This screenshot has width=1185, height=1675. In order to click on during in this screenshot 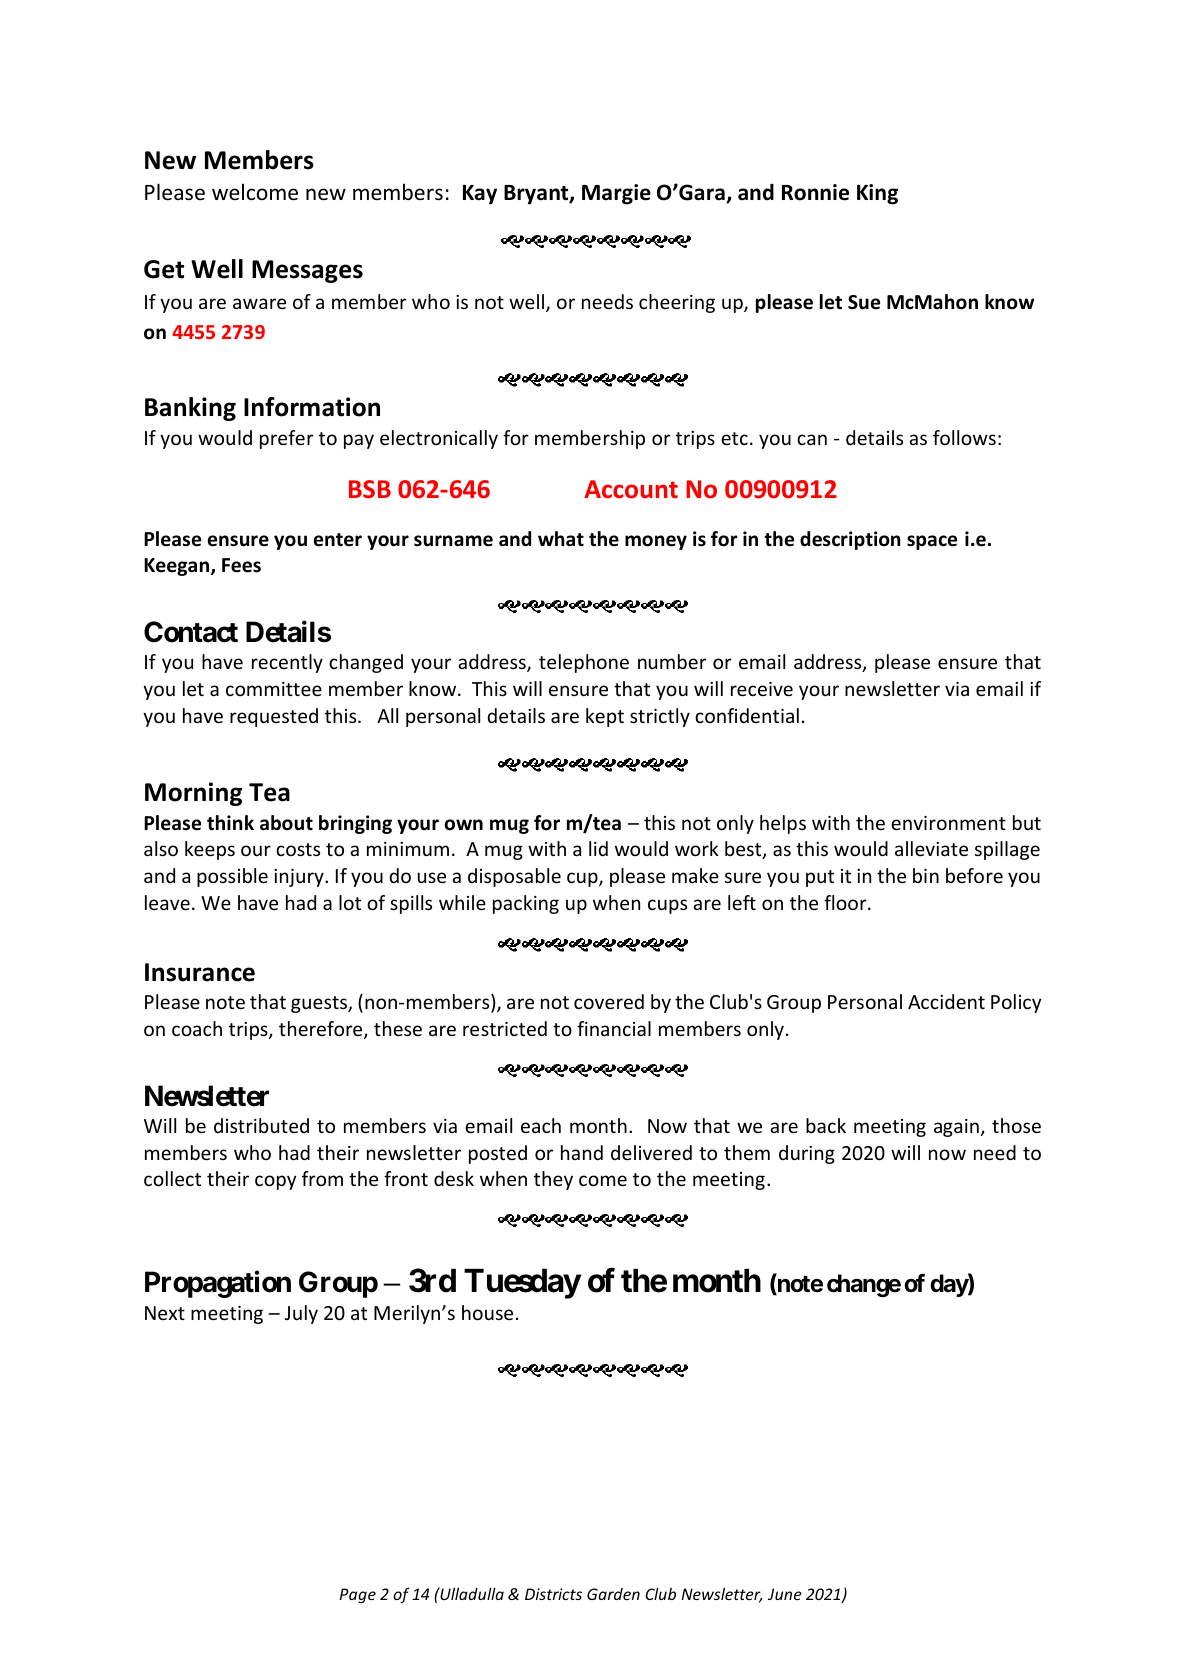, I will do `click(807, 1154)`.
